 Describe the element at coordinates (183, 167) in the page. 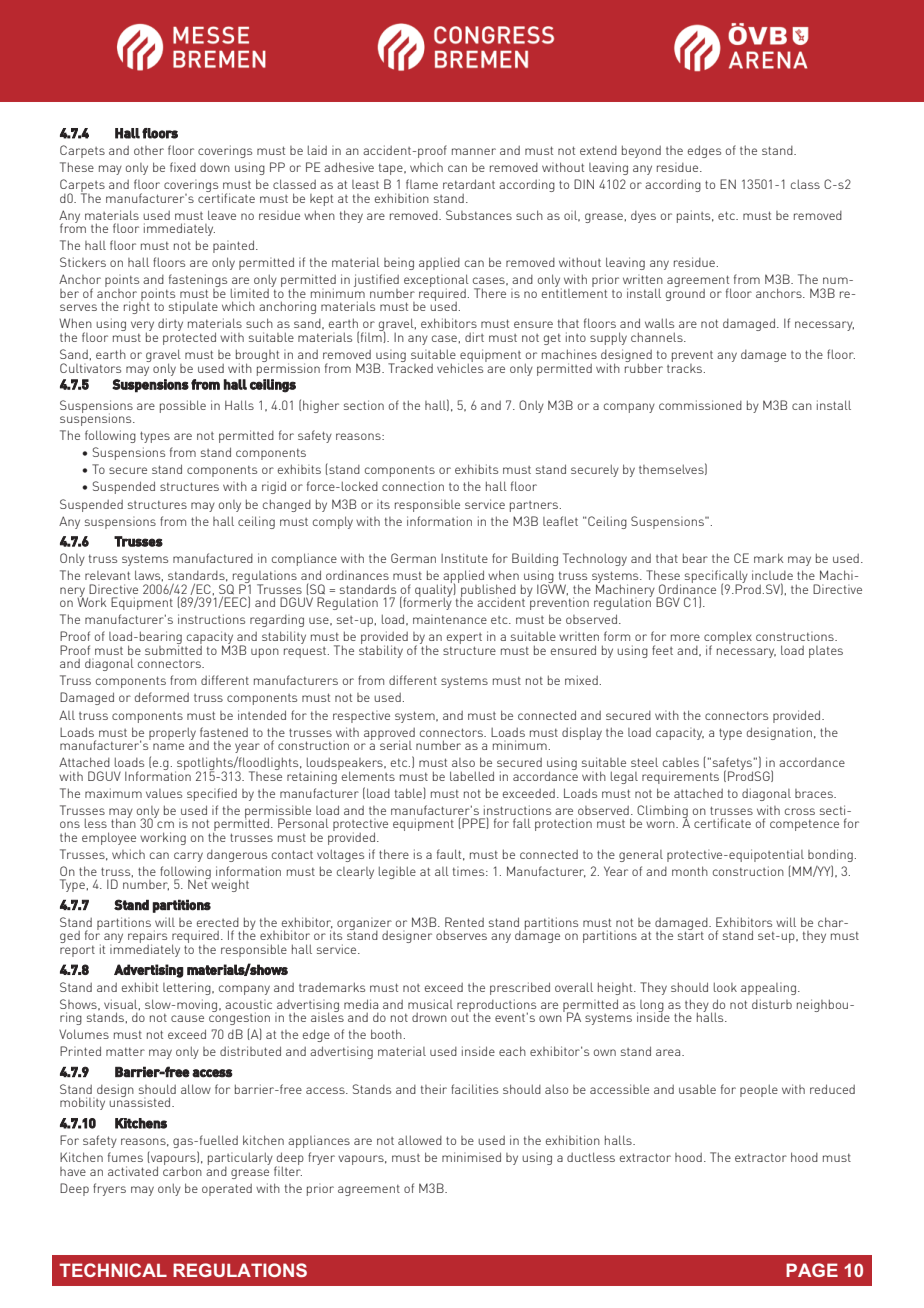

I see `fixed` at that location.
